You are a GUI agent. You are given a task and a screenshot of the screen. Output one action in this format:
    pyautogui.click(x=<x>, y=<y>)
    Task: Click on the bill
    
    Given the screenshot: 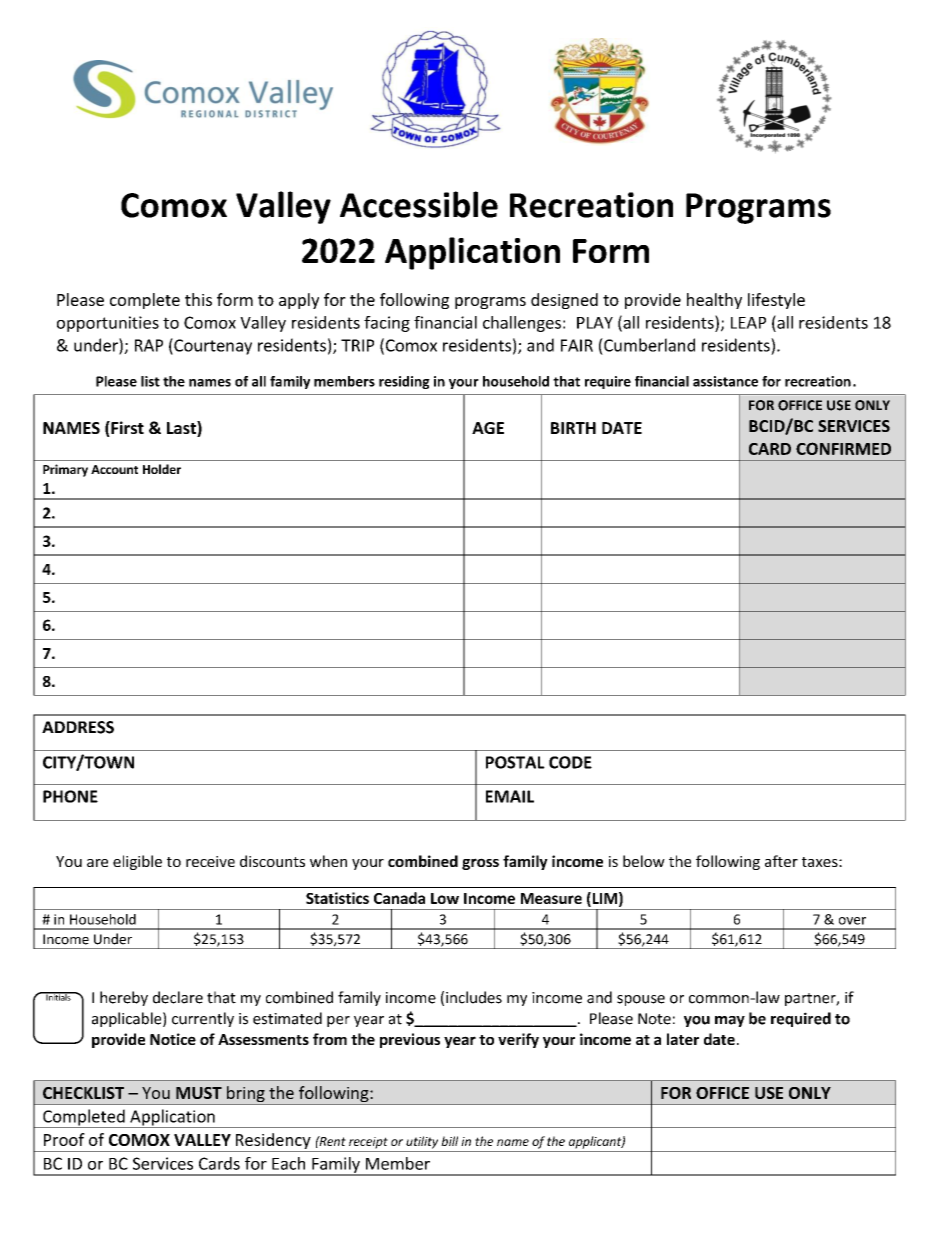 What is the action you would take?
    pyautogui.click(x=449, y=1141)
